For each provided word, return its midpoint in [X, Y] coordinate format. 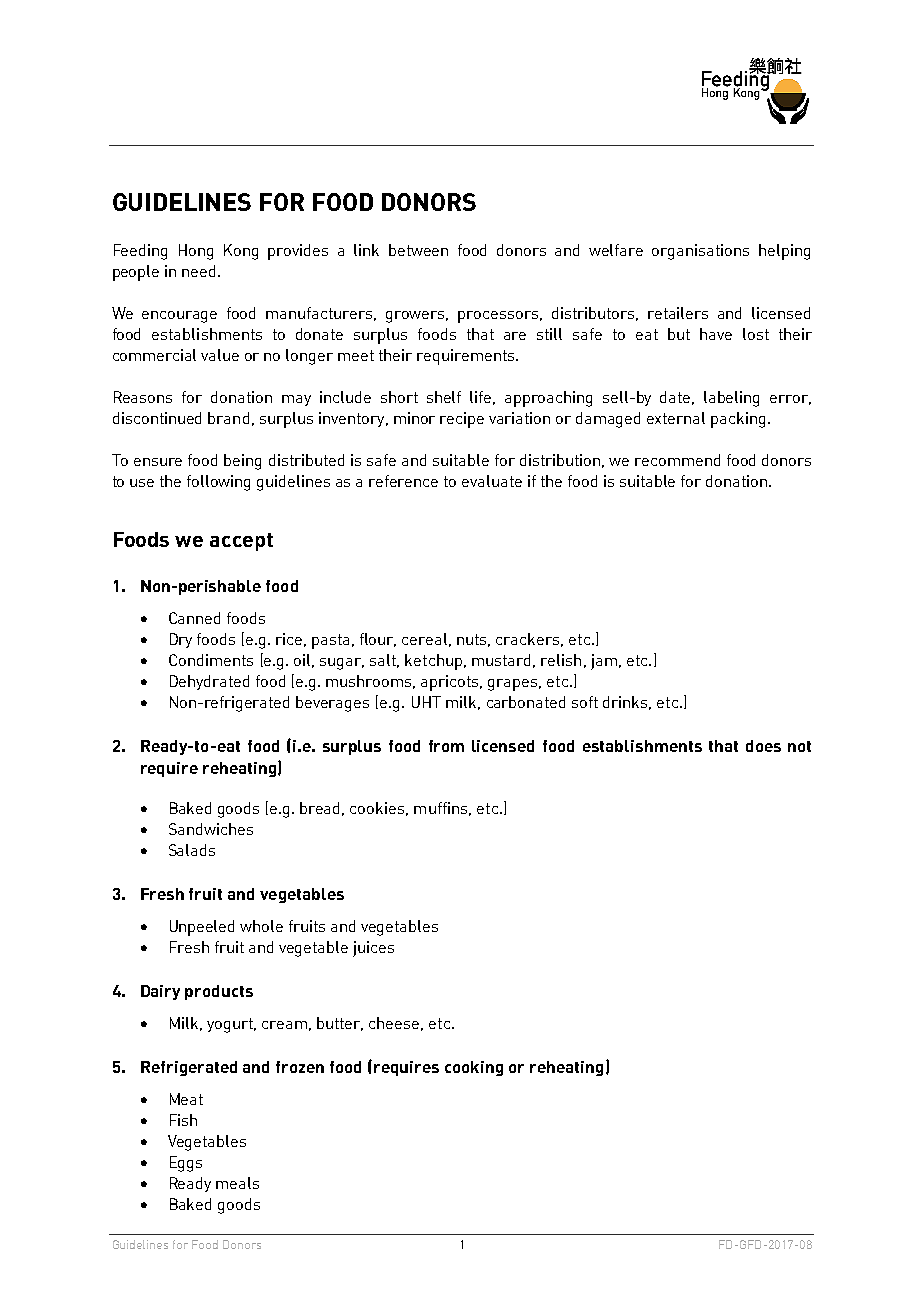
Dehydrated [209, 682]
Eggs [186, 1164]
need [198, 271]
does [763, 746]
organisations [700, 252]
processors [498, 317]
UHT [426, 702]
